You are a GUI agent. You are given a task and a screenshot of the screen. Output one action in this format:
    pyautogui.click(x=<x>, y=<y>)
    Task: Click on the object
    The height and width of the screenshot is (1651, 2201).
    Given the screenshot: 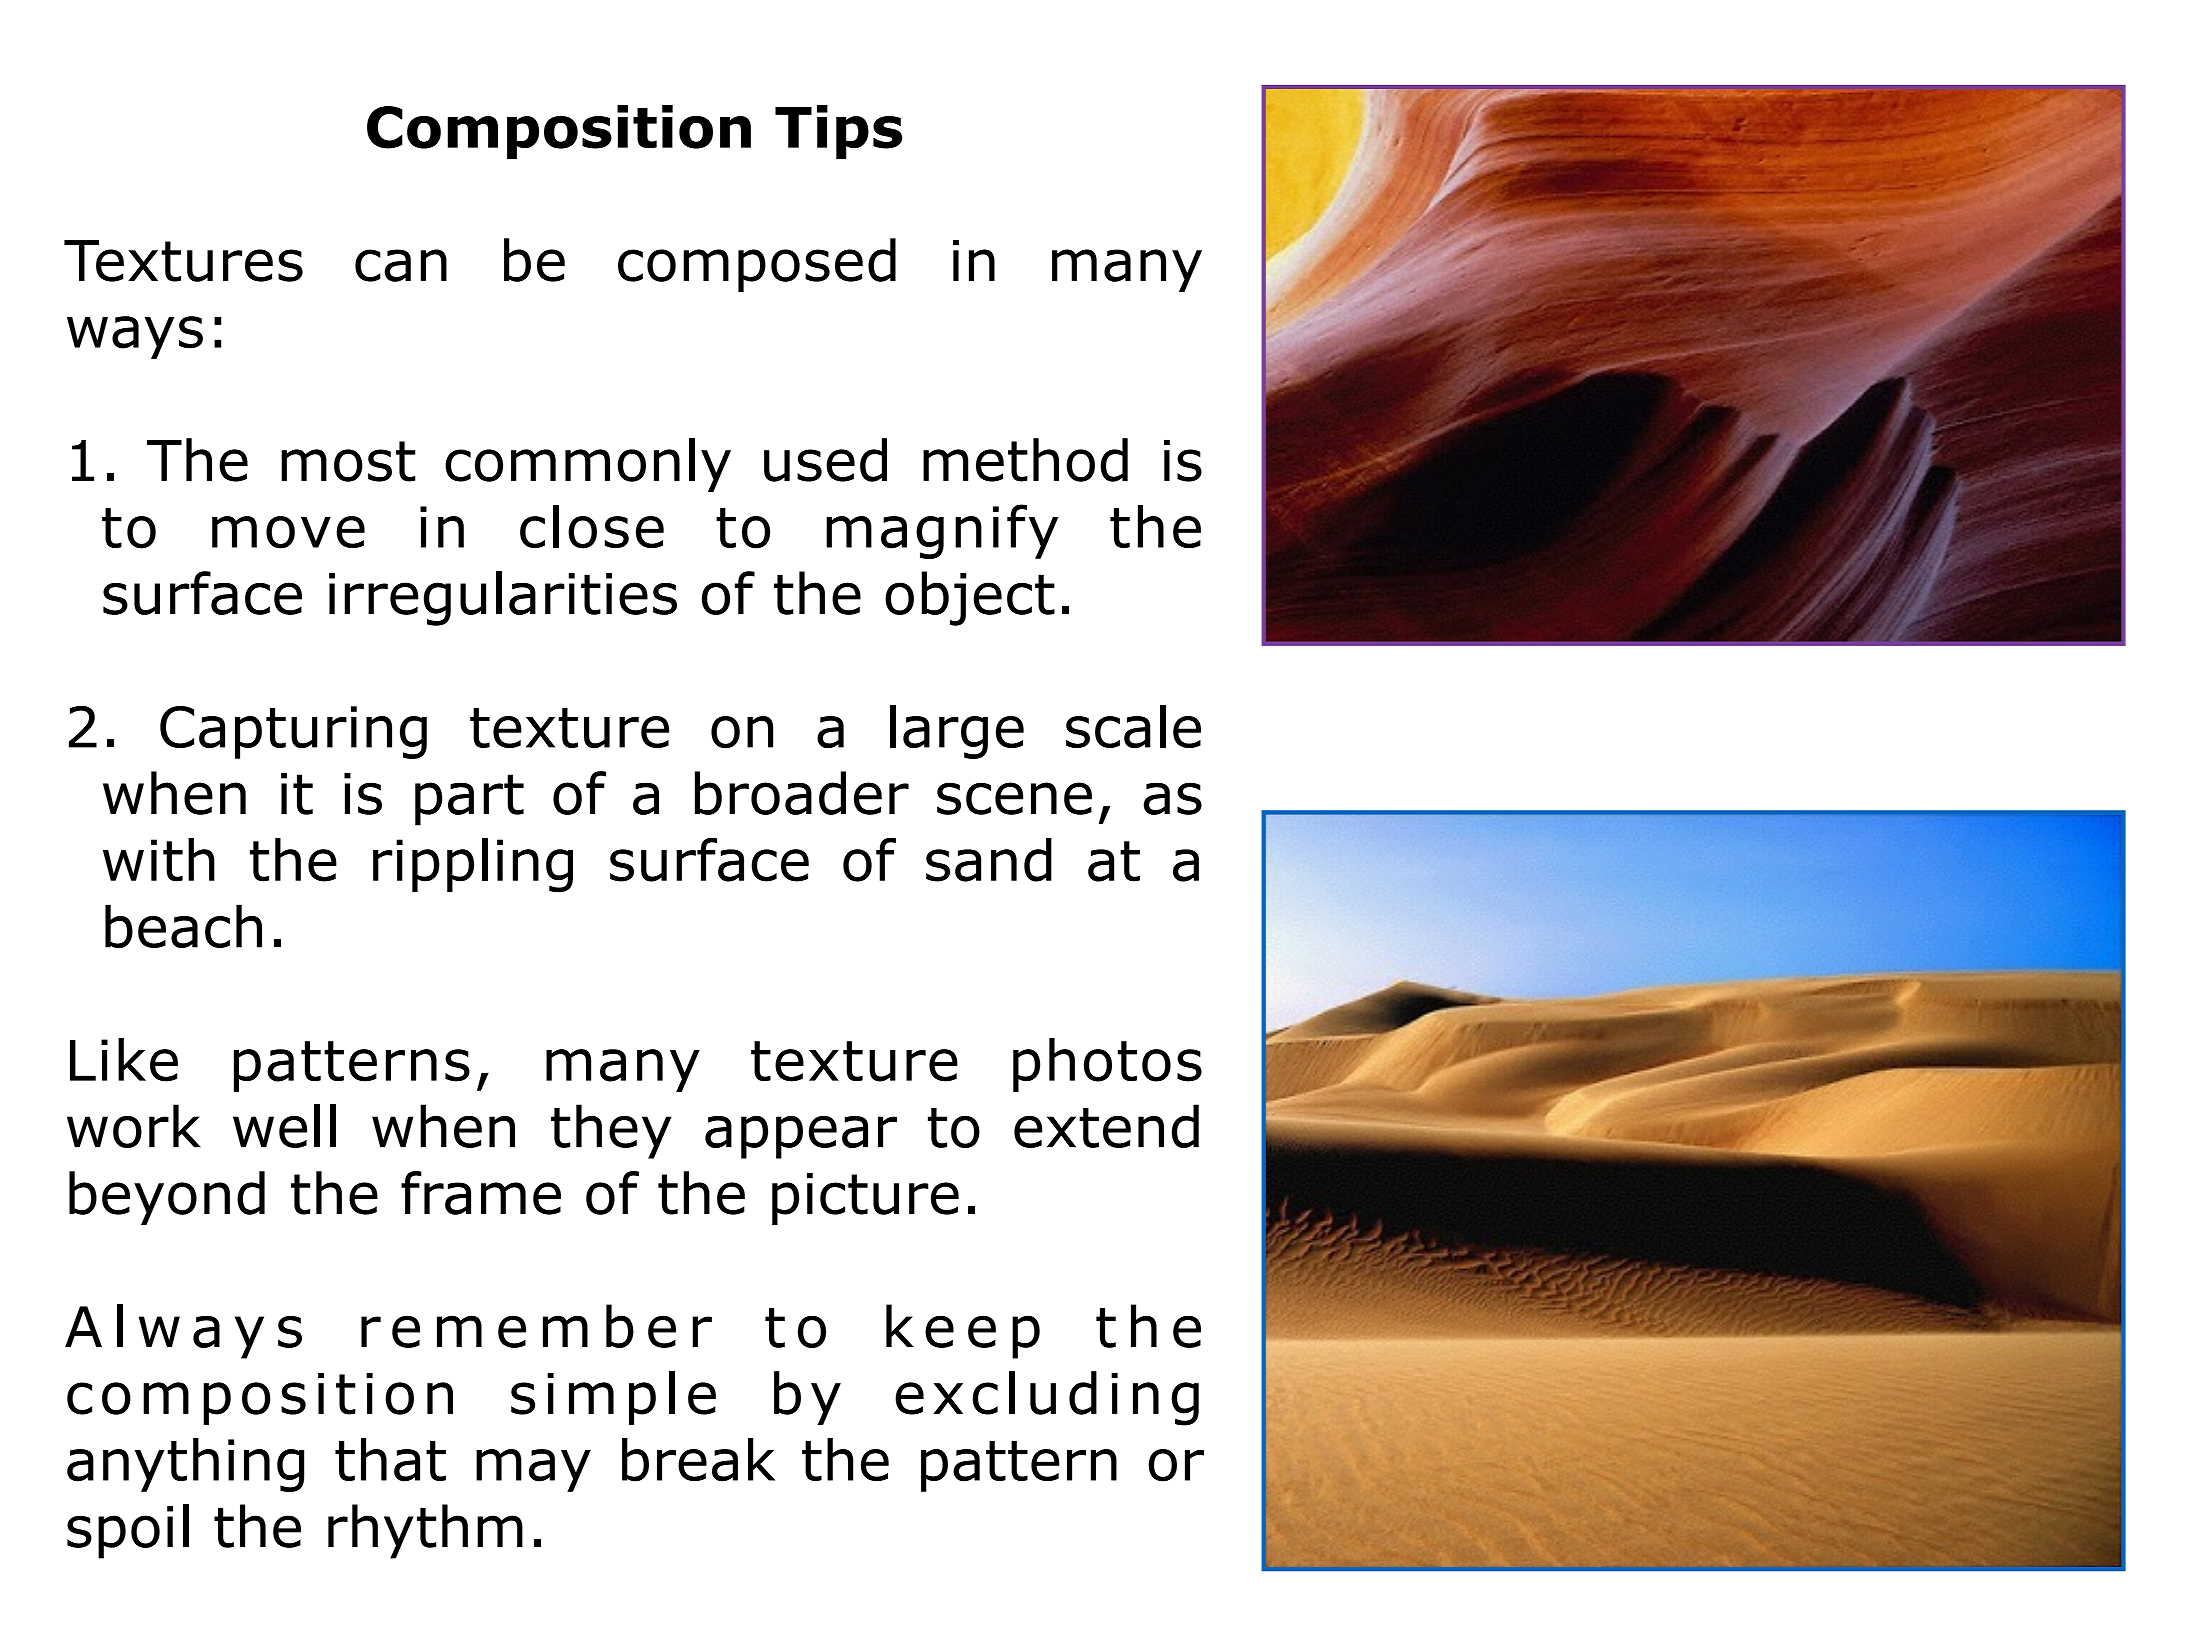 What is the action you would take?
    pyautogui.click(x=970, y=598)
